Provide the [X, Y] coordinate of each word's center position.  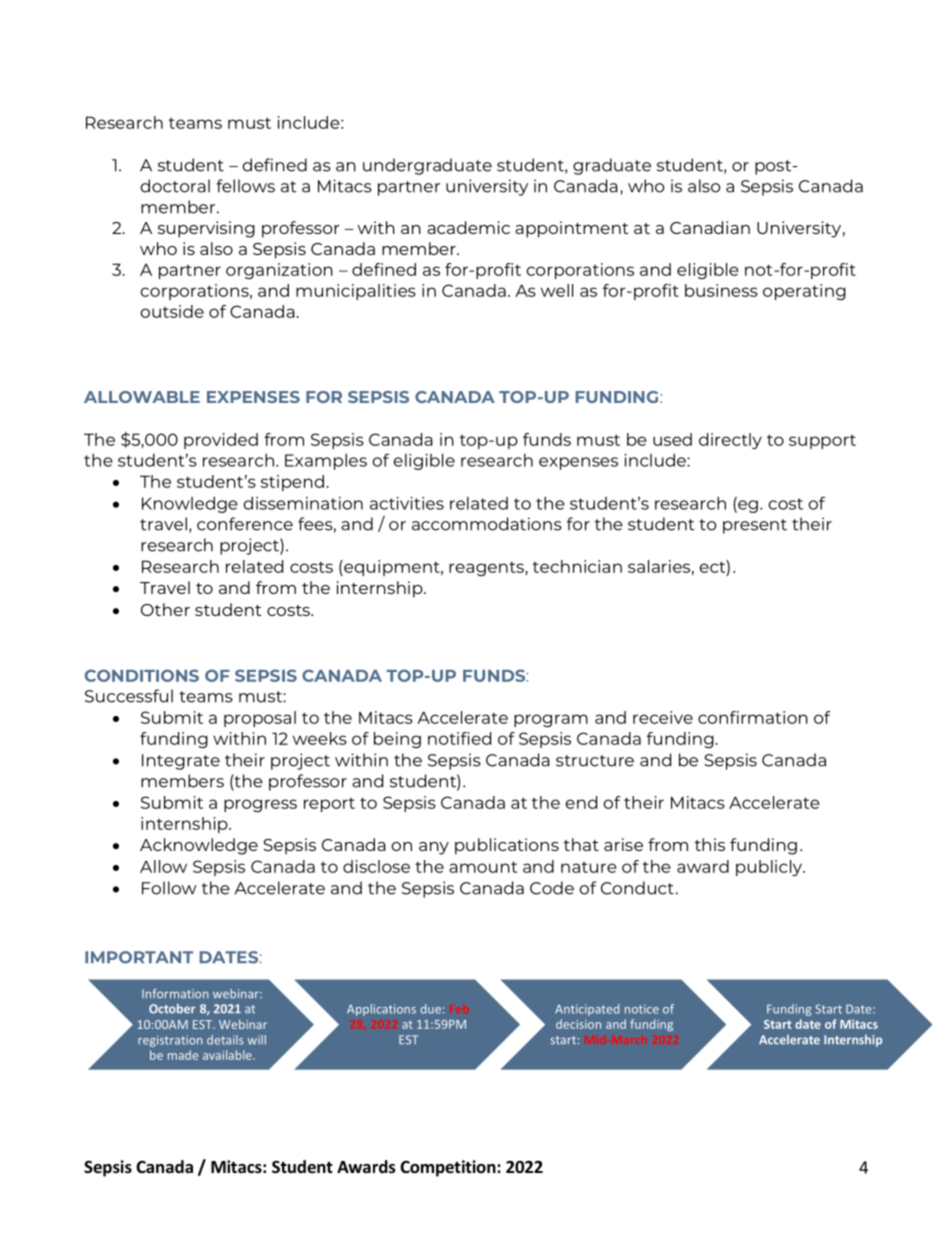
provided [221, 441]
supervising [206, 229]
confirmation [753, 717]
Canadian [710, 227]
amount [483, 867]
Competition [449, 1168]
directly [730, 441]
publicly [770, 868]
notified [459, 738]
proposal [260, 719]
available [228, 1055]
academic [468, 227]
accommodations [487, 524]
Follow [169, 888]
